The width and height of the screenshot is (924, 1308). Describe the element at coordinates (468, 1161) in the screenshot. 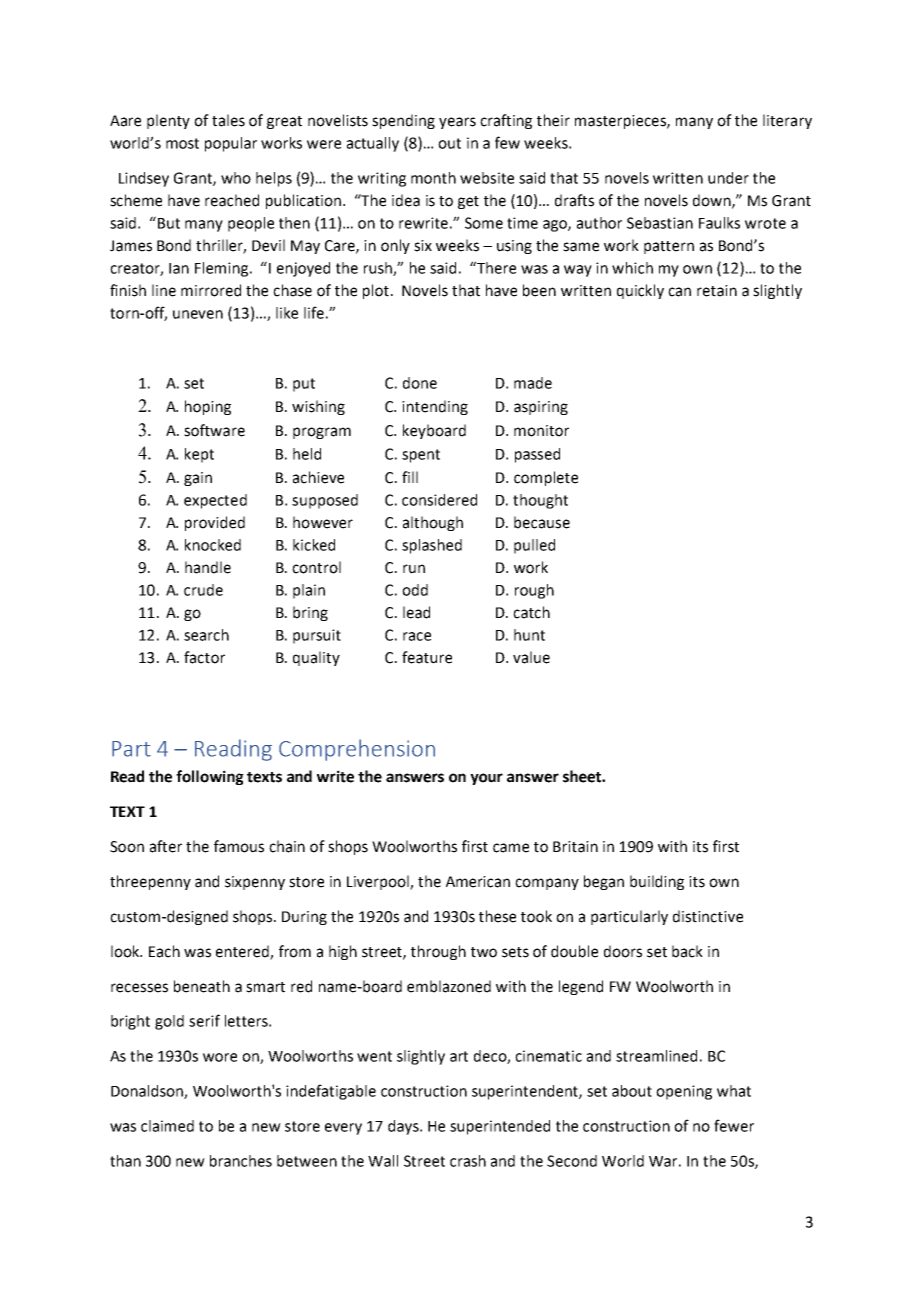

I see `crash` at that location.
